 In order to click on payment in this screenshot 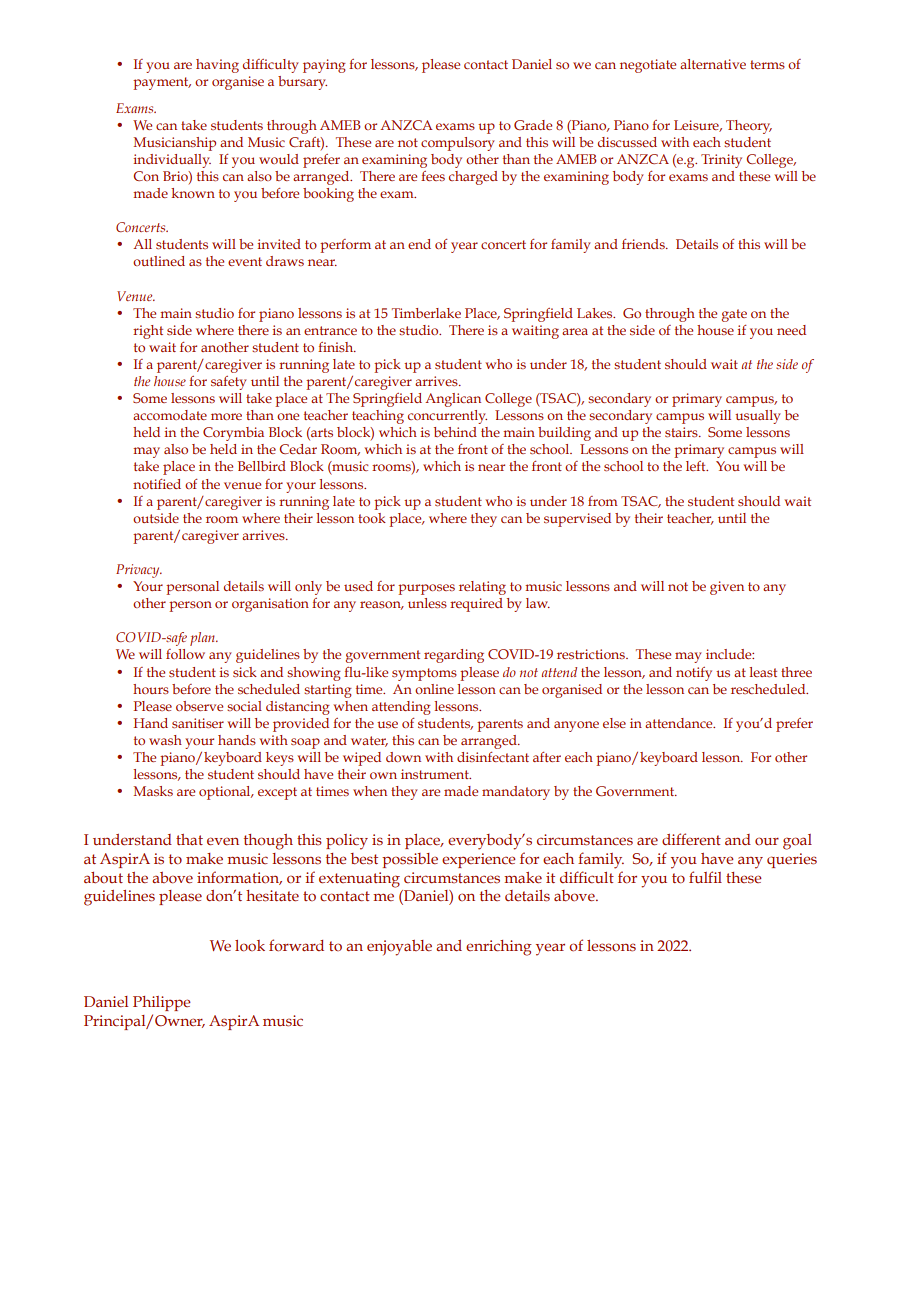, I will do `click(162, 83)`.
